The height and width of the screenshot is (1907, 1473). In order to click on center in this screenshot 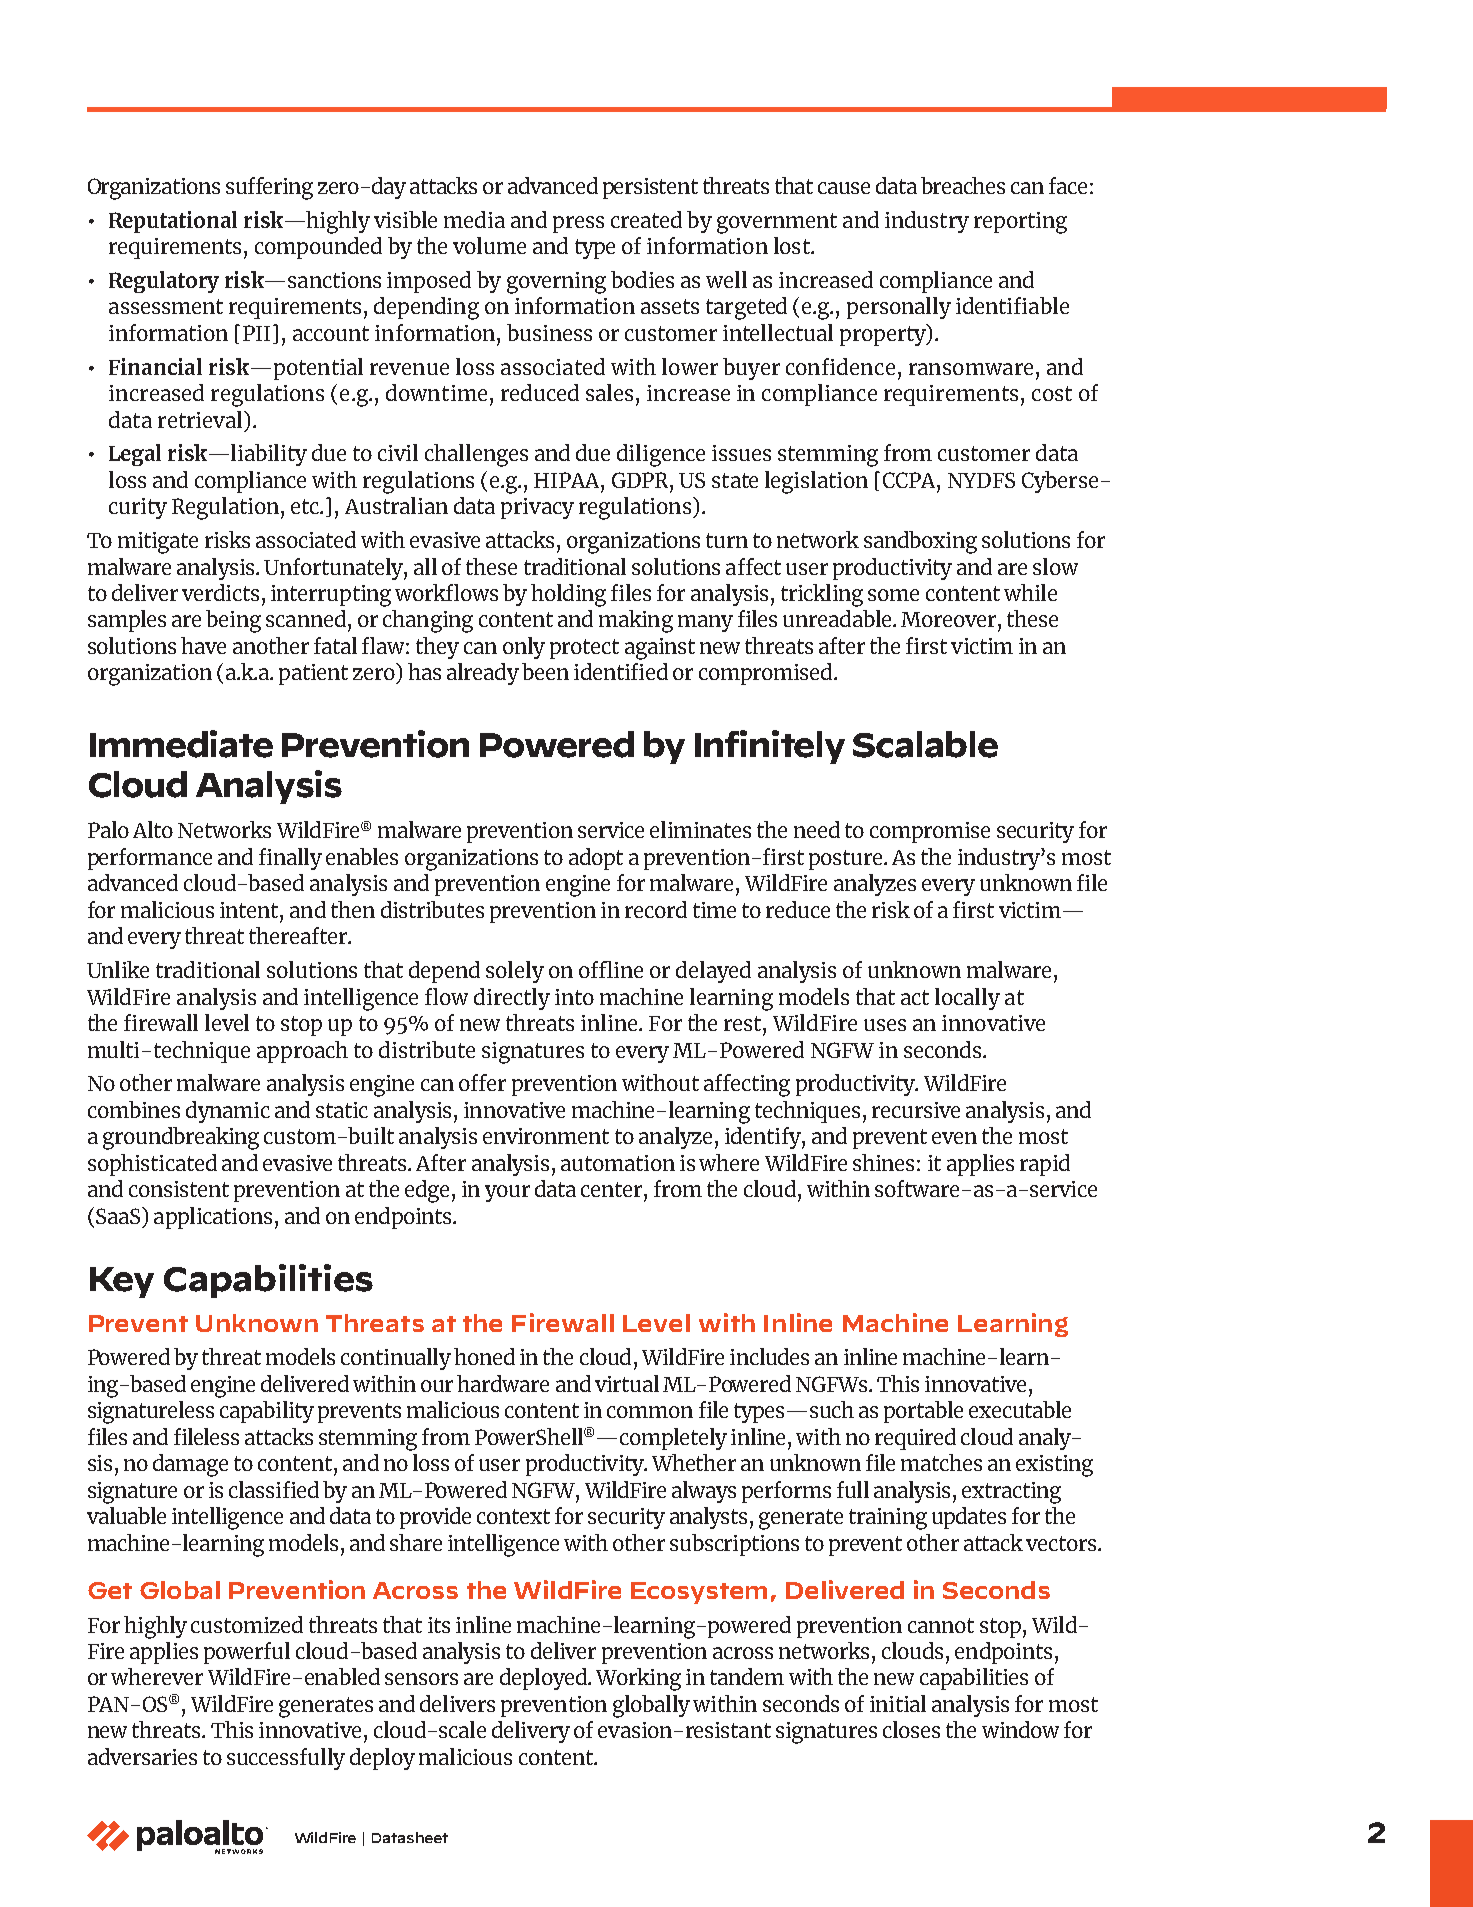, I will do `click(613, 1189)`.
